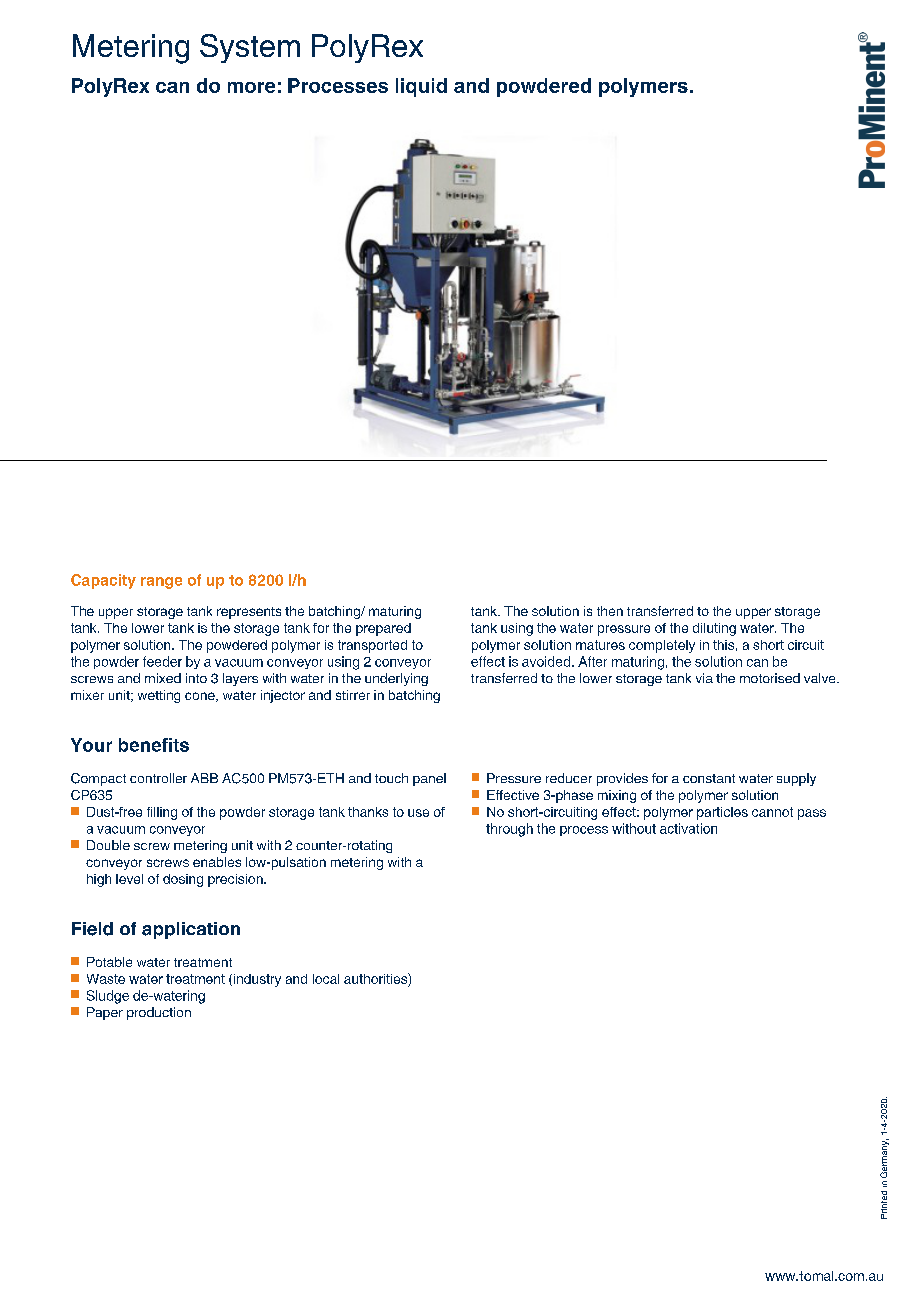 The image size is (924, 1308). What do you see at coordinates (714, 629) in the screenshot?
I see `diluting` at bounding box center [714, 629].
